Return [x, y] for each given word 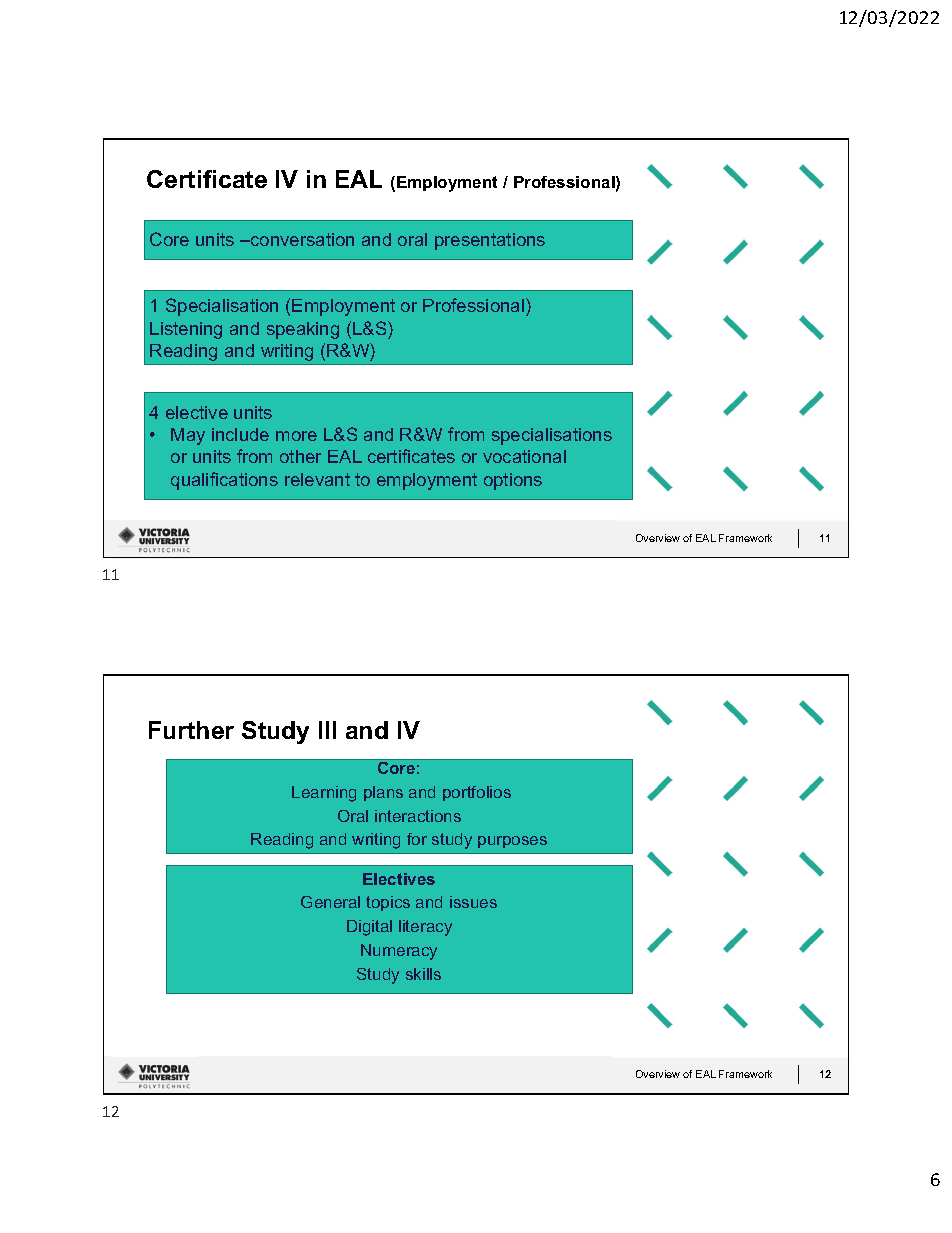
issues [473, 902]
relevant [317, 479]
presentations [490, 241]
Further [191, 730]
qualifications [224, 481]
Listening [186, 330]
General [330, 902]
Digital [369, 928]
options [513, 481]
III [327, 730]
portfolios [477, 793]
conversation [301, 239]
